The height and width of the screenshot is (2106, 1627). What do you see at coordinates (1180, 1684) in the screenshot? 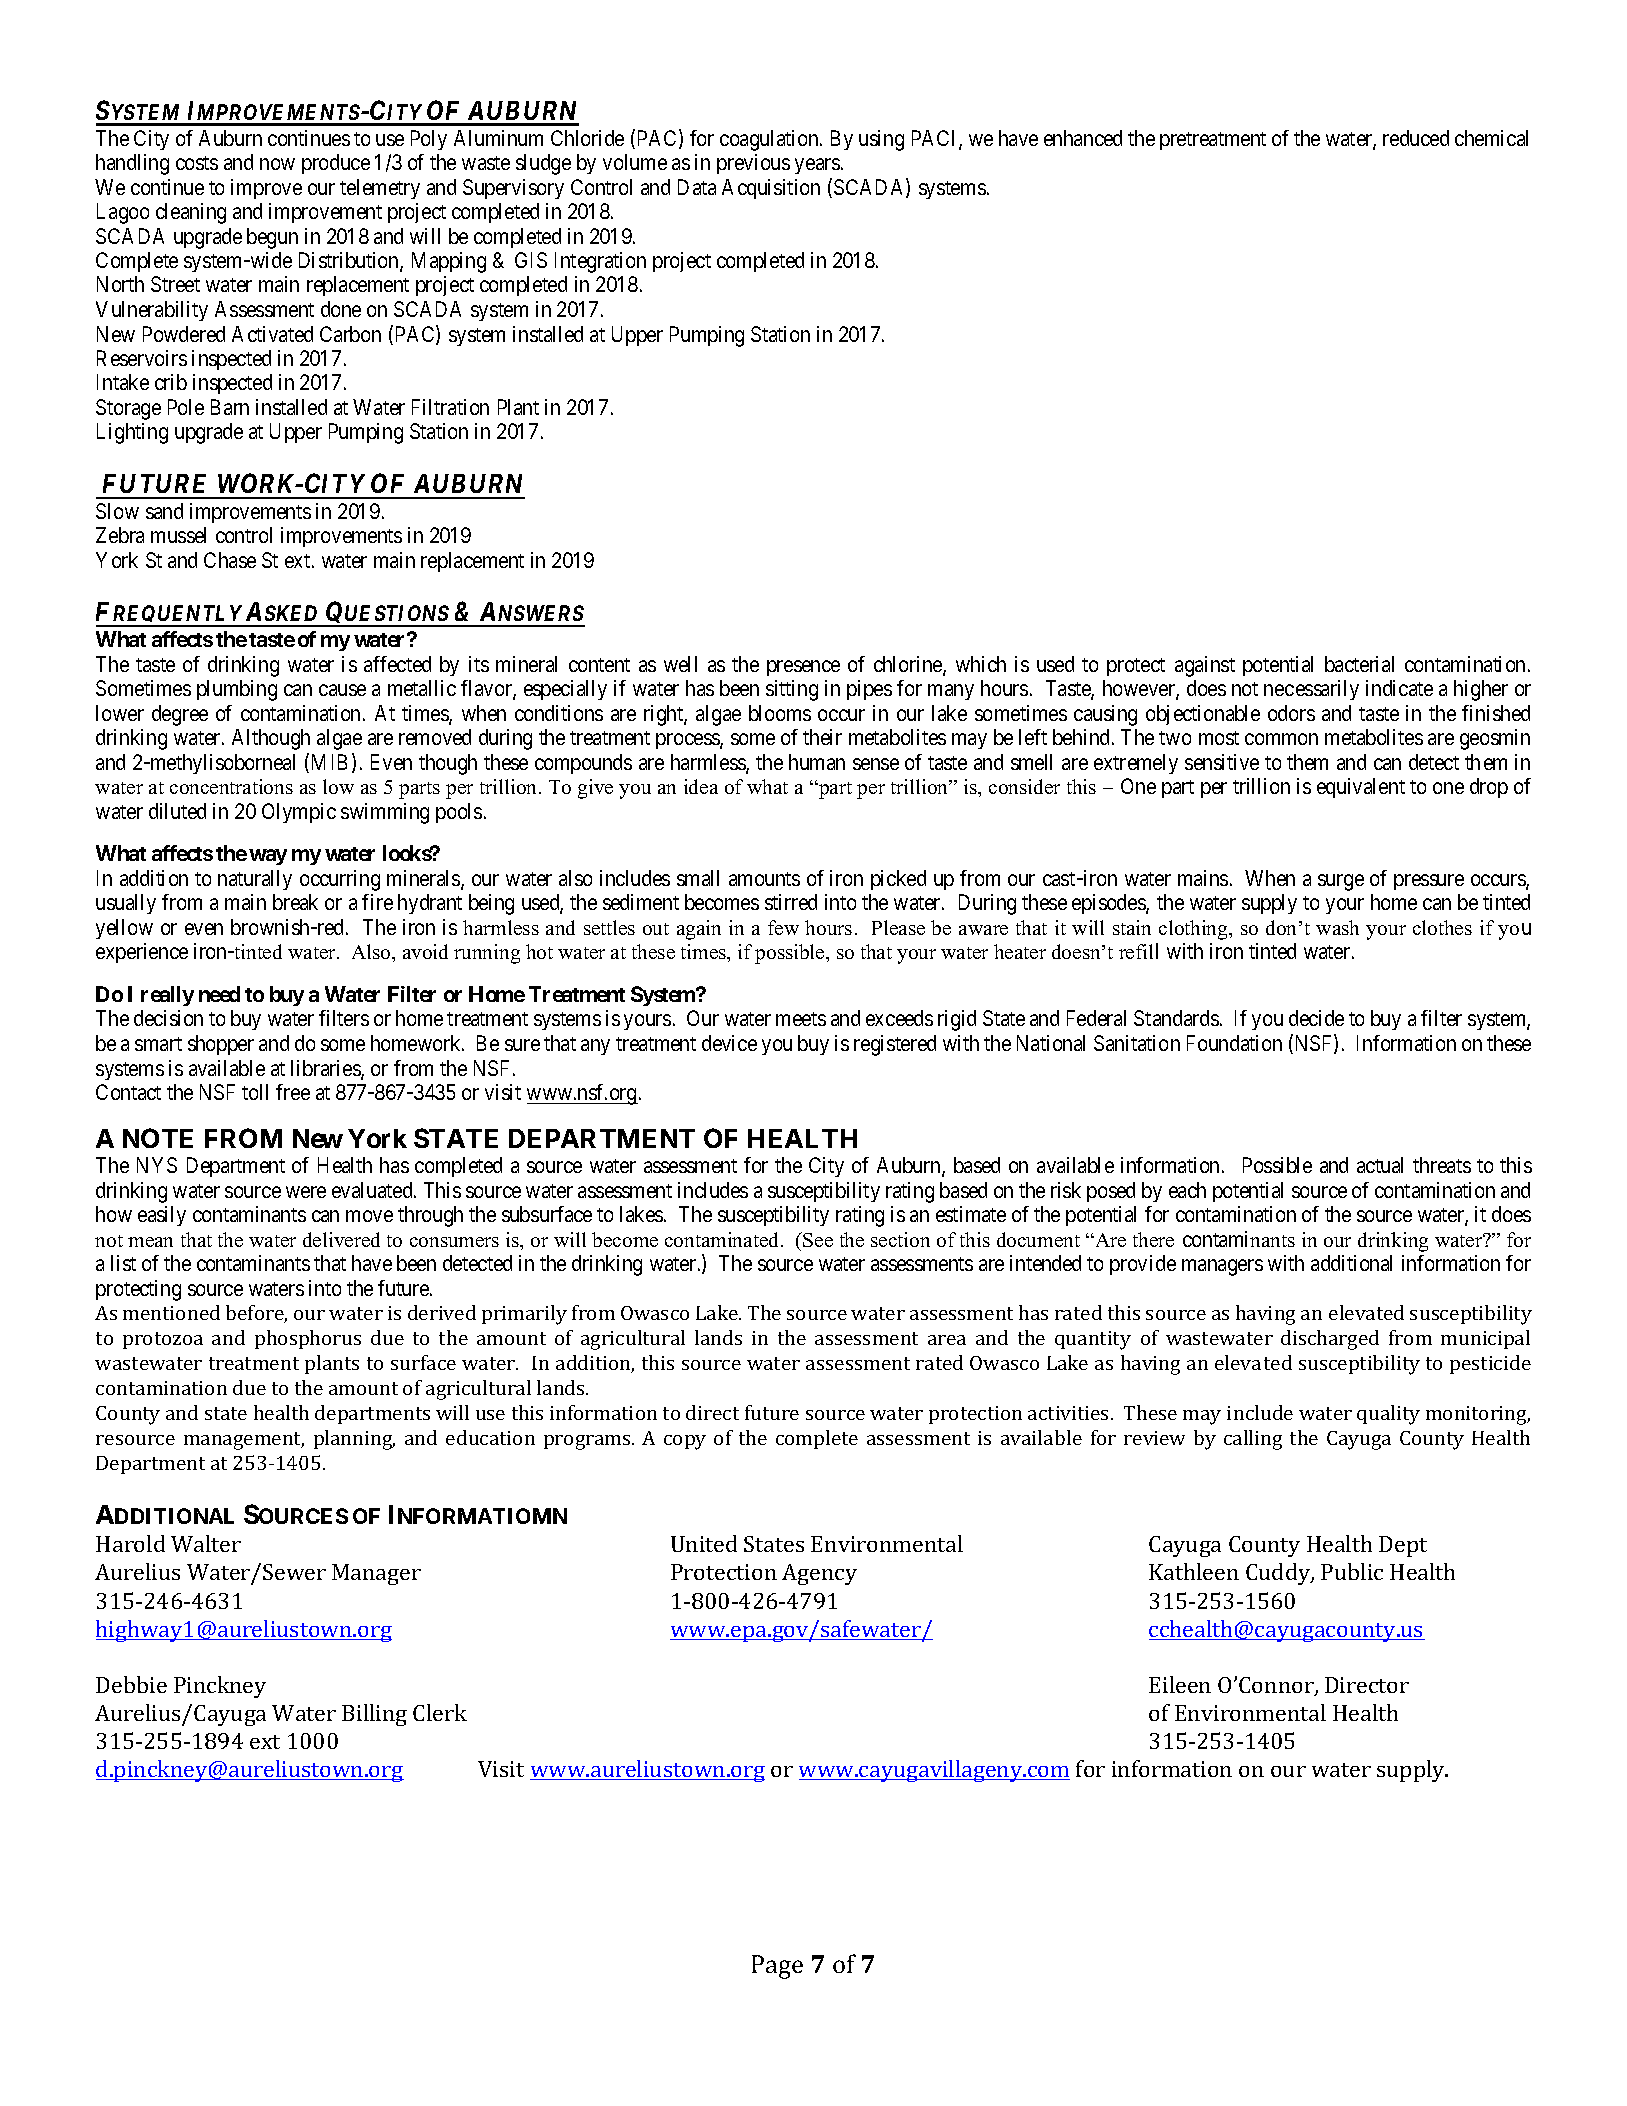
I see `Eileen` at bounding box center [1180, 1684].
